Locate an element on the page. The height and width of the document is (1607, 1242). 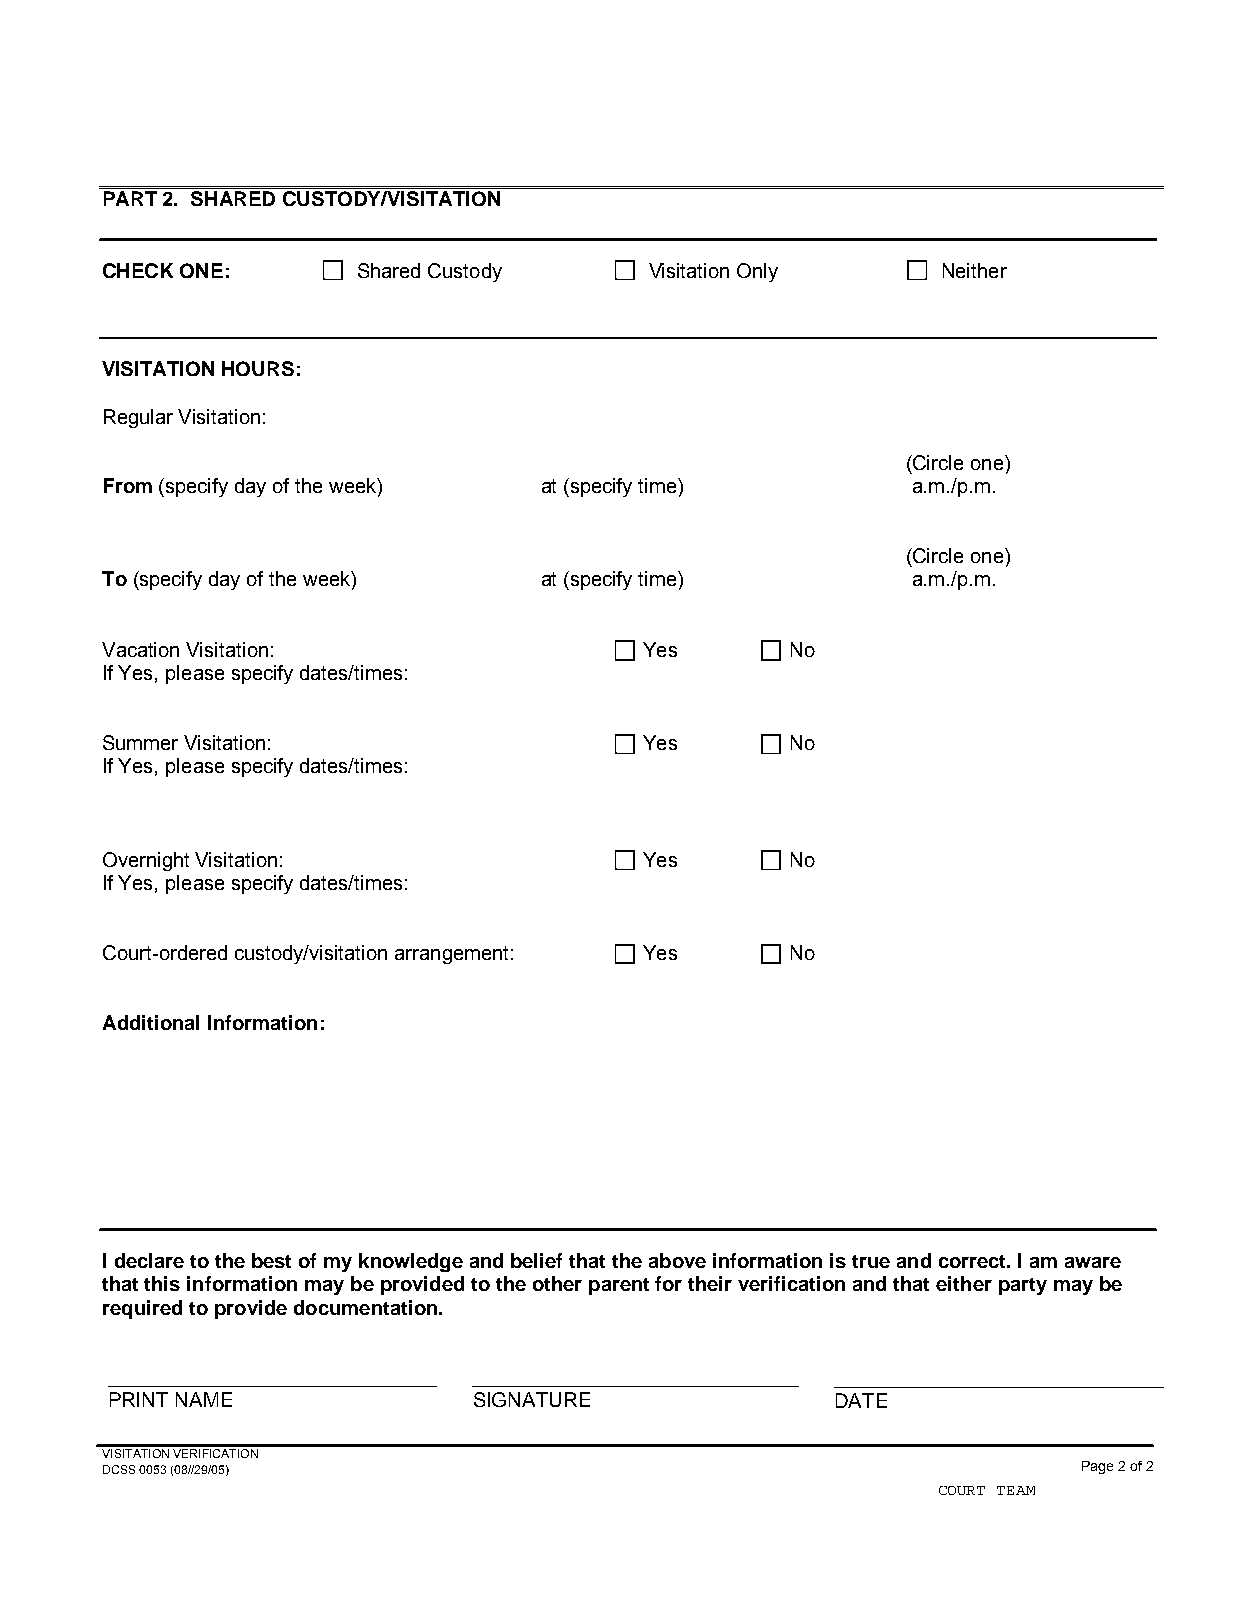
HOURS is located at coordinates (258, 368).
